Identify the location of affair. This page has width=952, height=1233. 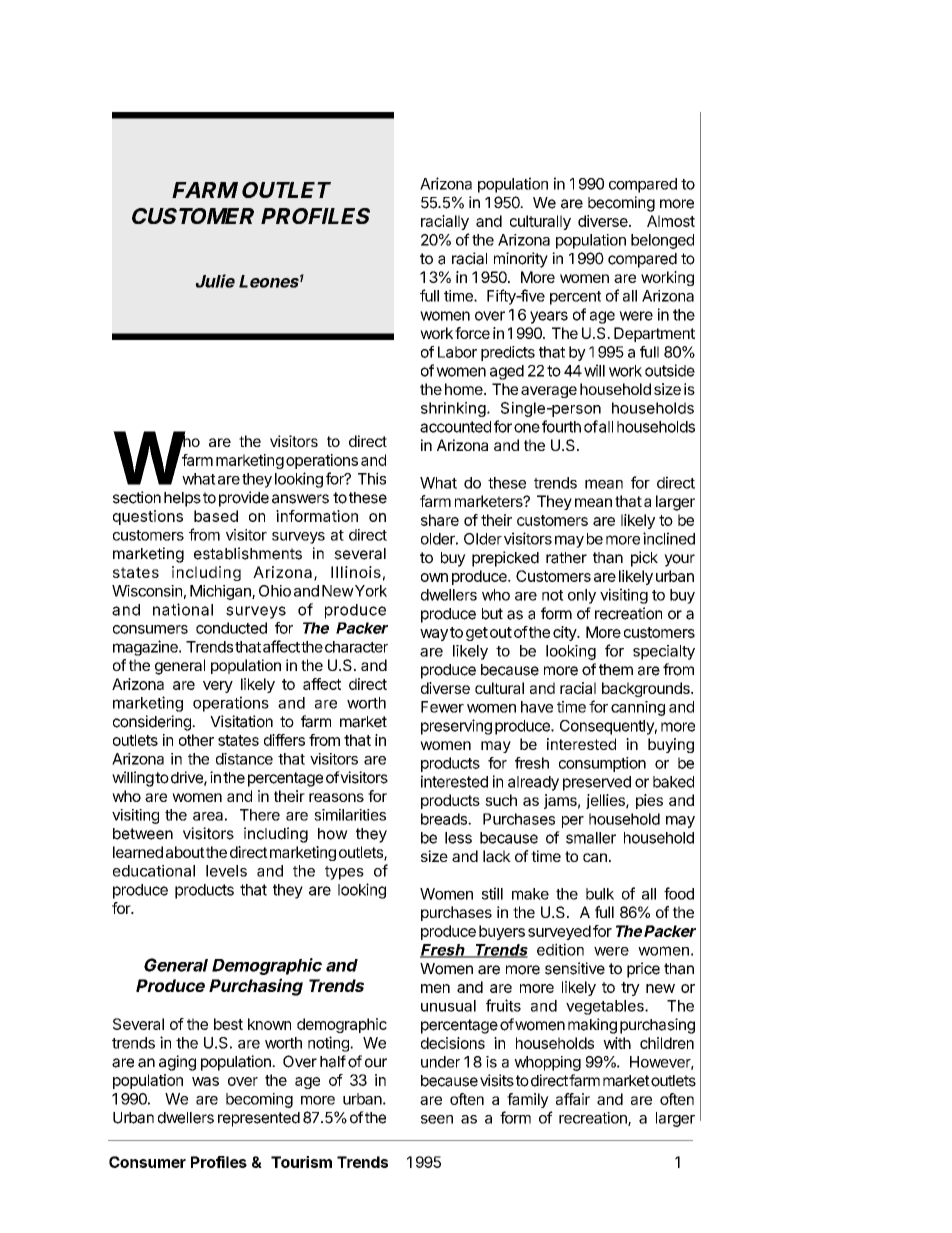
(573, 1099).
